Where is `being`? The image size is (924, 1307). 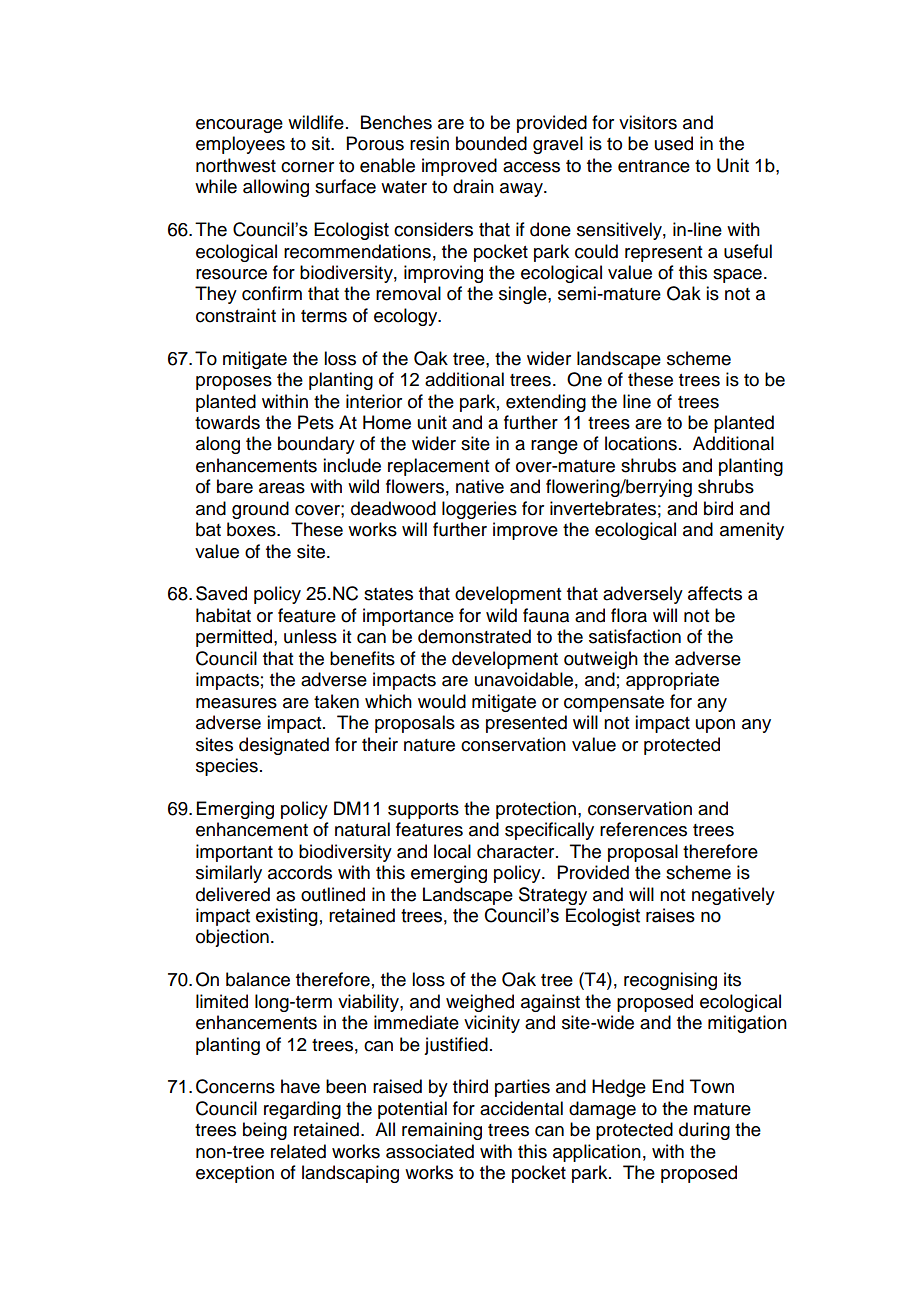
being is located at coordinates (265, 1131).
